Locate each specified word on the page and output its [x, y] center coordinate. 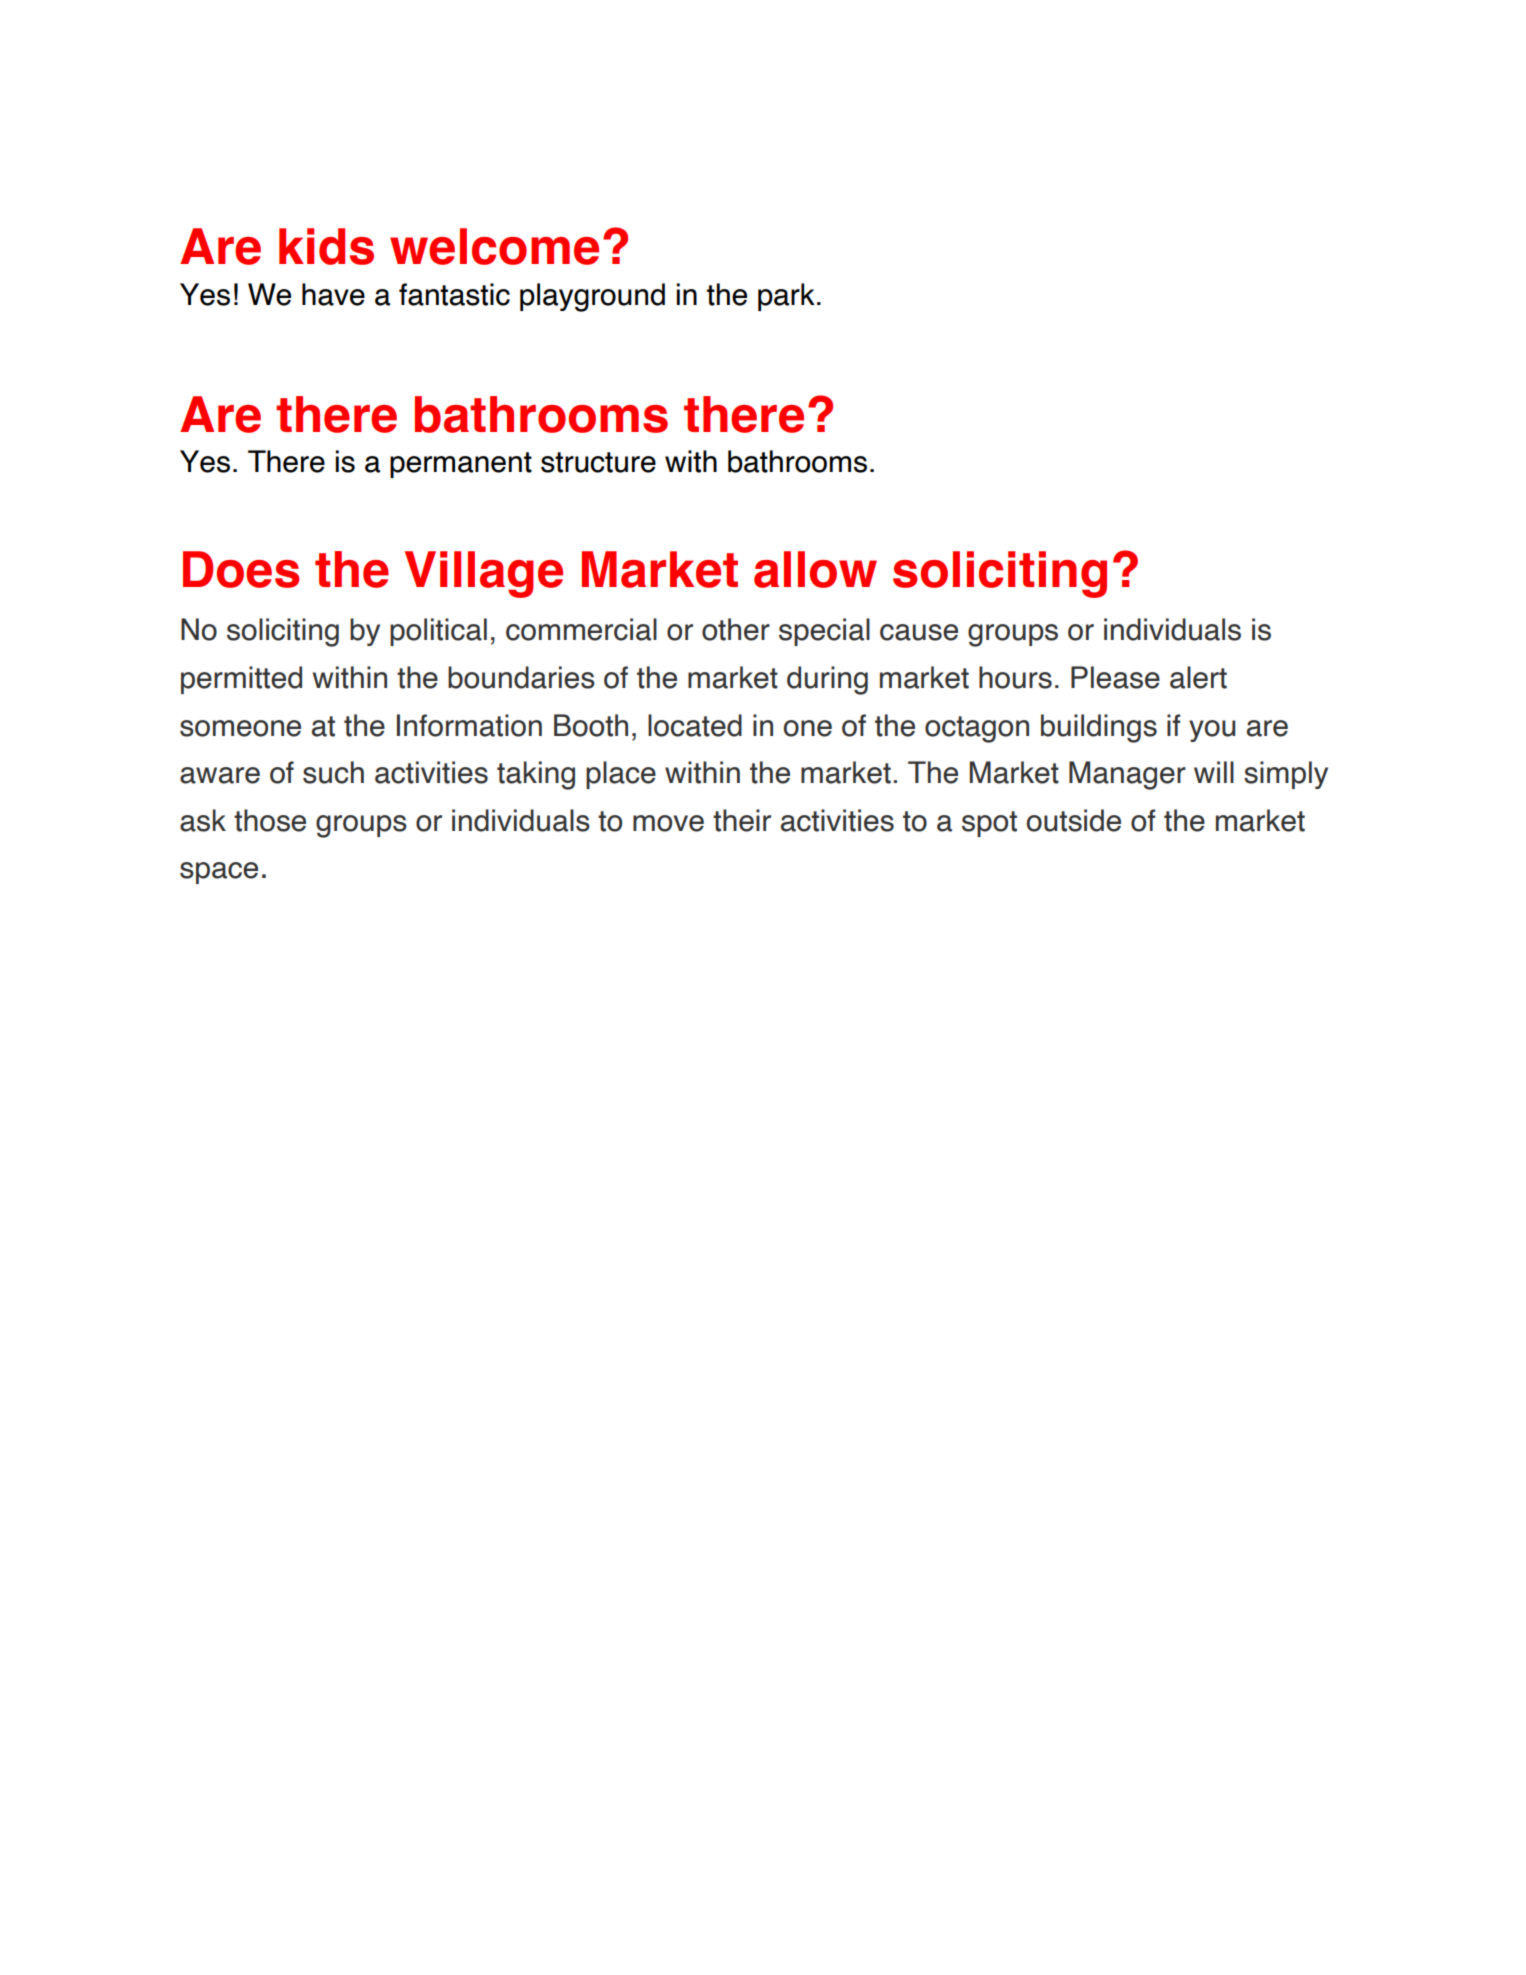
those [270, 820]
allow [815, 569]
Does [241, 569]
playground [592, 297]
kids [326, 246]
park [786, 297]
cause [919, 632]
